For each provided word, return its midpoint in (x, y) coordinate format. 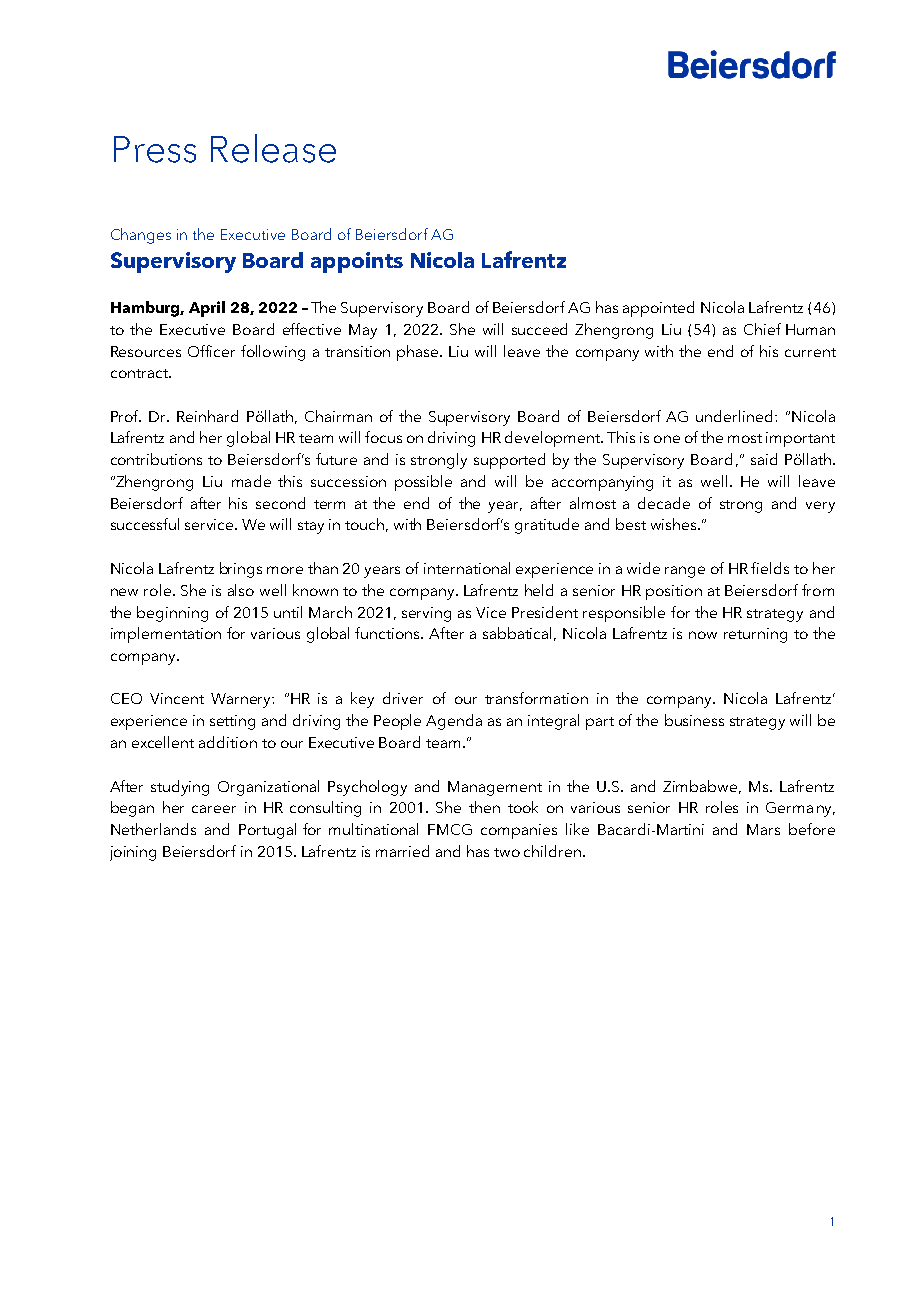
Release (273, 148)
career (214, 809)
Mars (763, 829)
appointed (658, 309)
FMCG (450, 829)
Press (155, 149)
